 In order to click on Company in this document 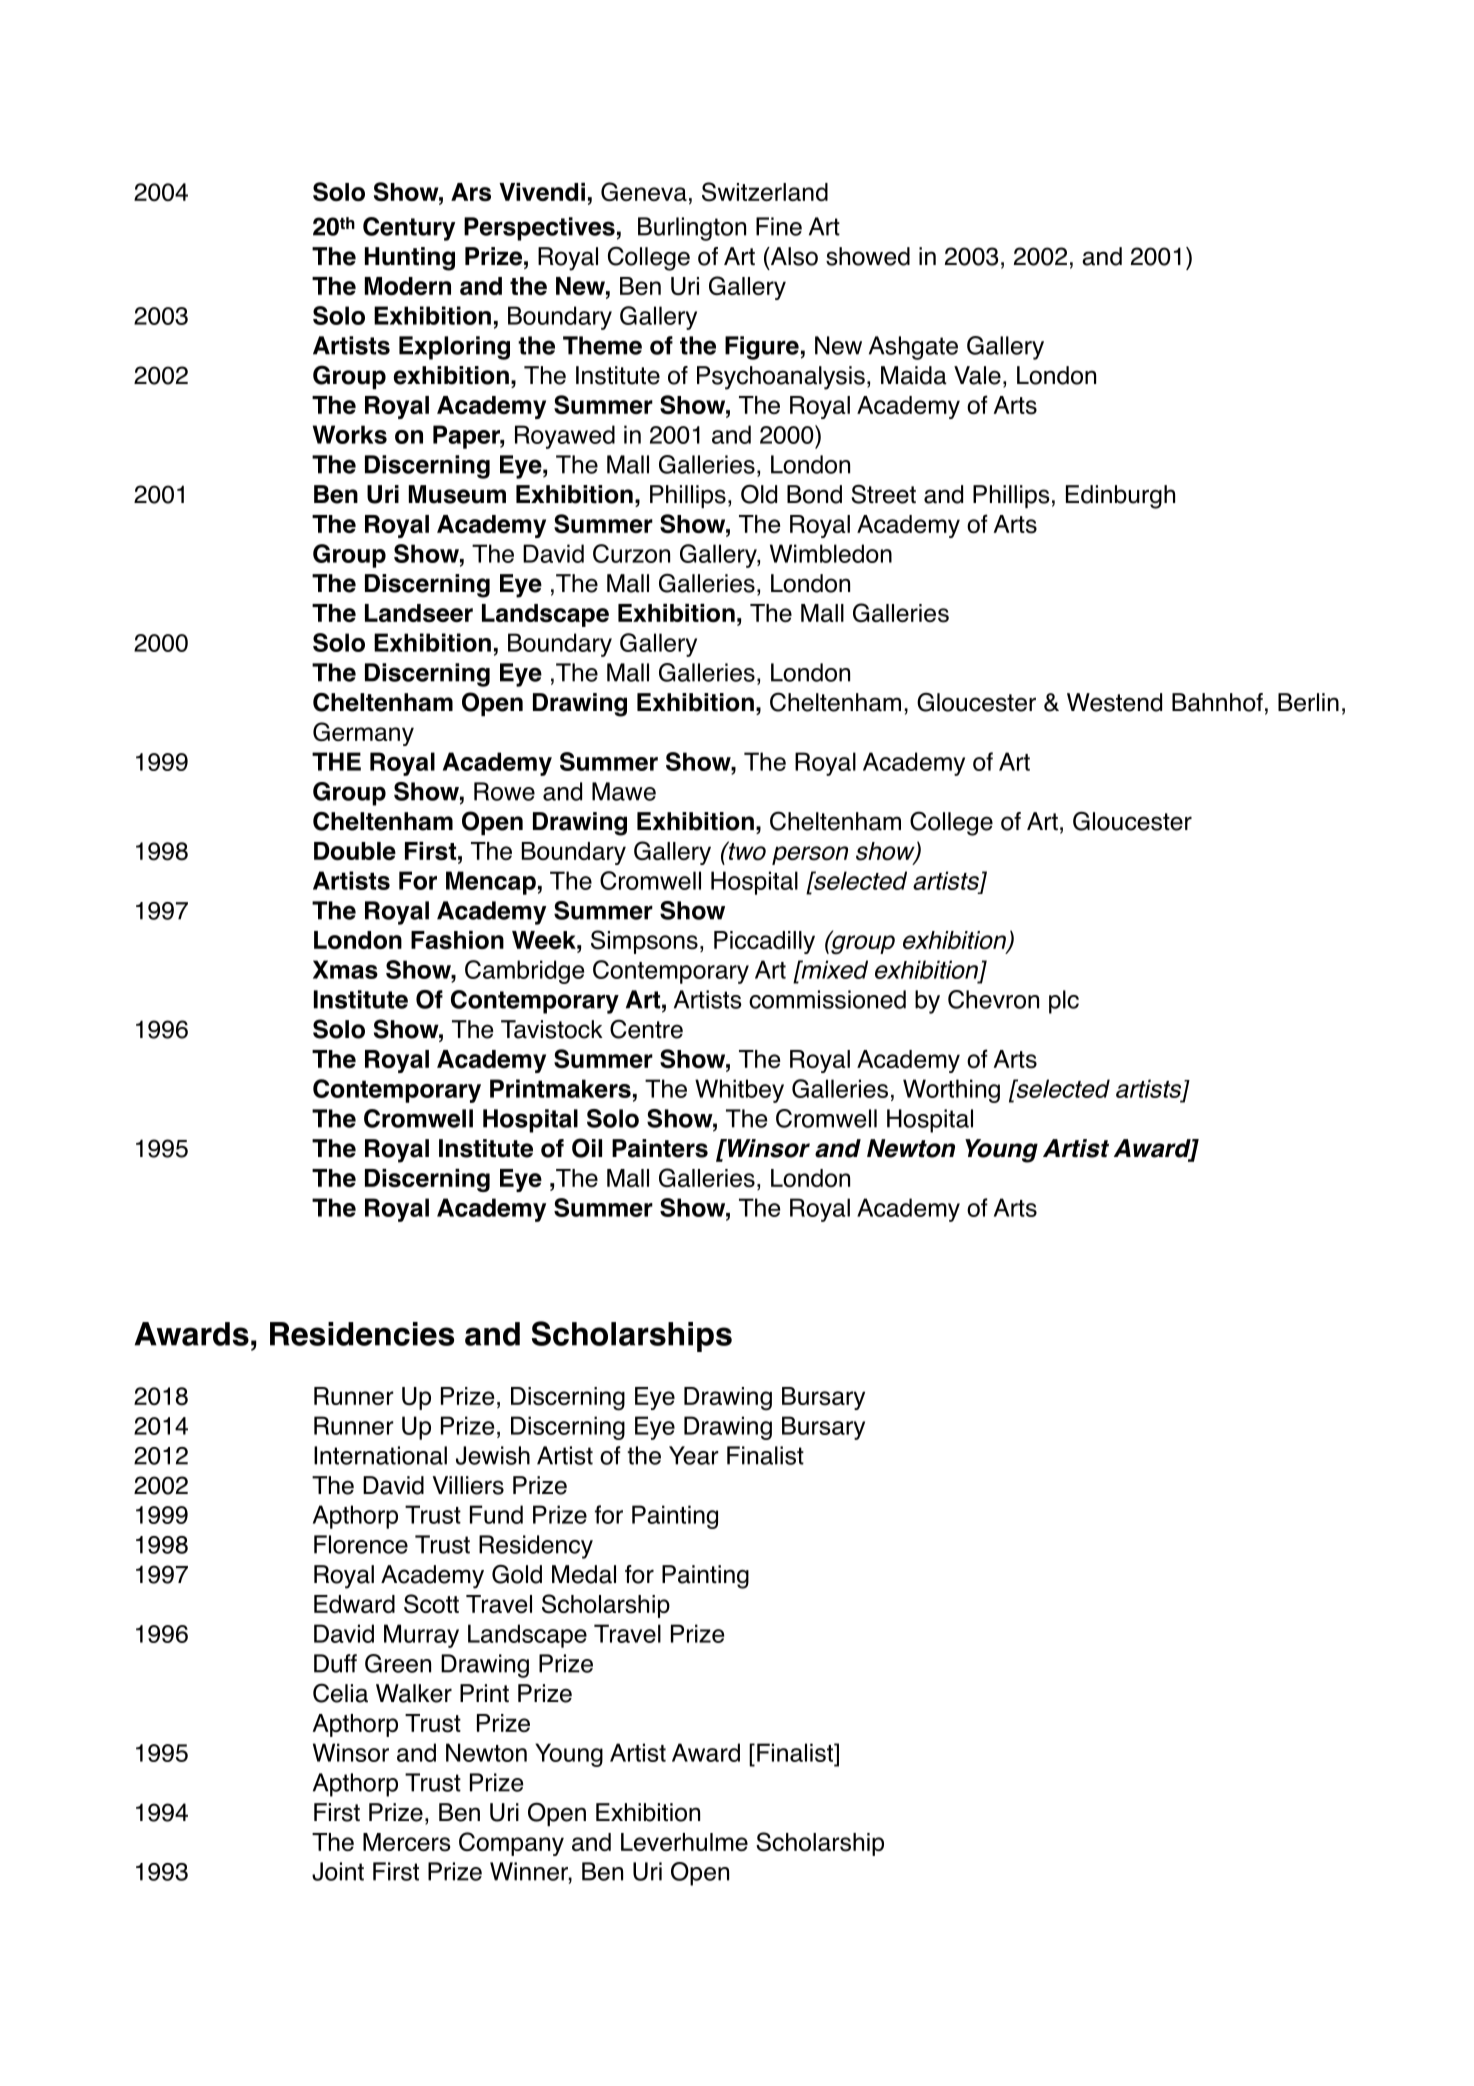, I will do `click(511, 1844)`.
